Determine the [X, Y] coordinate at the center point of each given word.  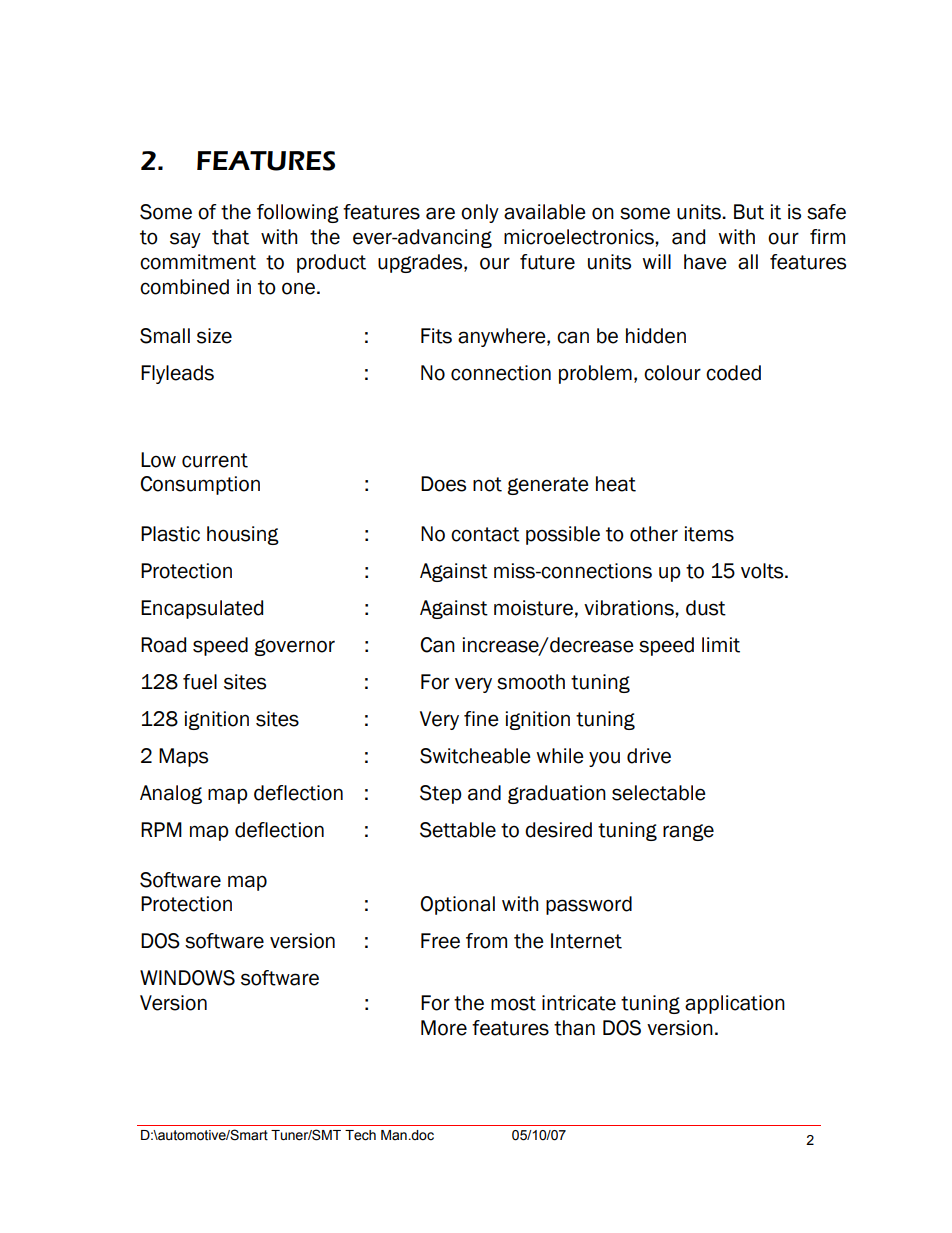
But [749, 212]
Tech [360, 1135]
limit [721, 645]
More [444, 1028]
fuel [200, 682]
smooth [531, 682]
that [230, 237]
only [480, 213]
